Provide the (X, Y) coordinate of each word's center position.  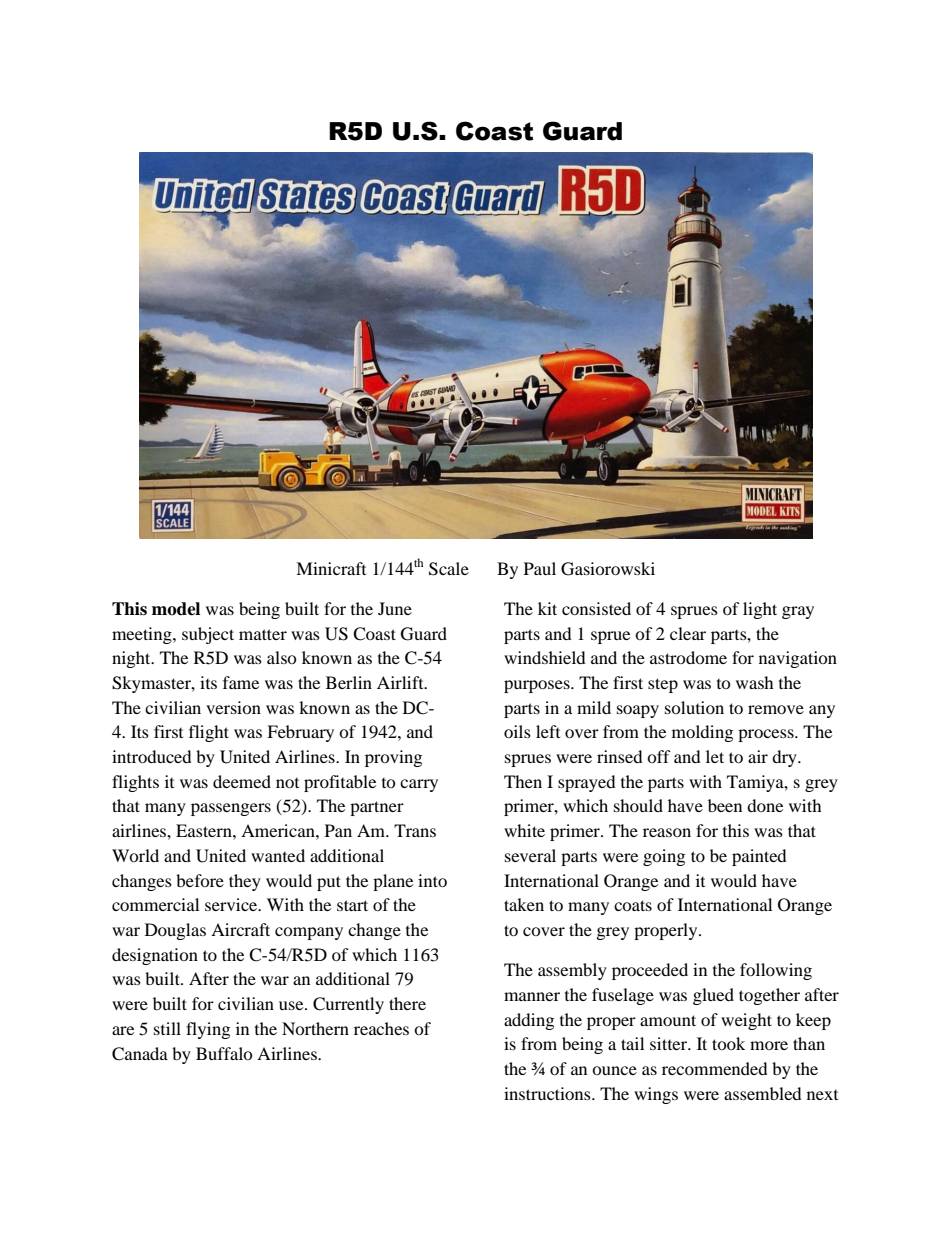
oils (517, 731)
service (232, 904)
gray (798, 612)
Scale (449, 569)
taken (524, 904)
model (176, 609)
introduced (152, 756)
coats (633, 905)
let (715, 756)
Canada (140, 1054)
